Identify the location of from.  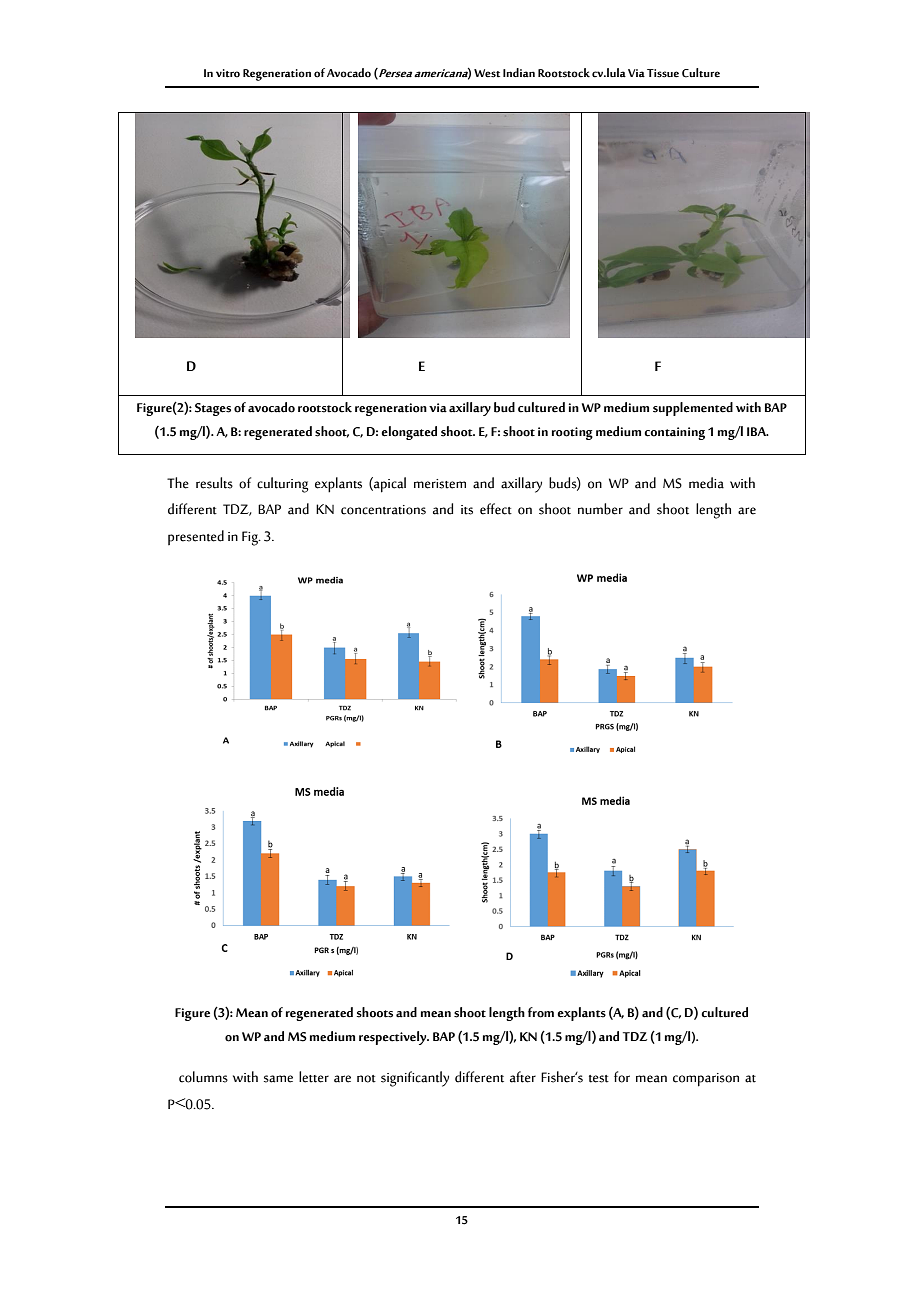
(541, 1012).
